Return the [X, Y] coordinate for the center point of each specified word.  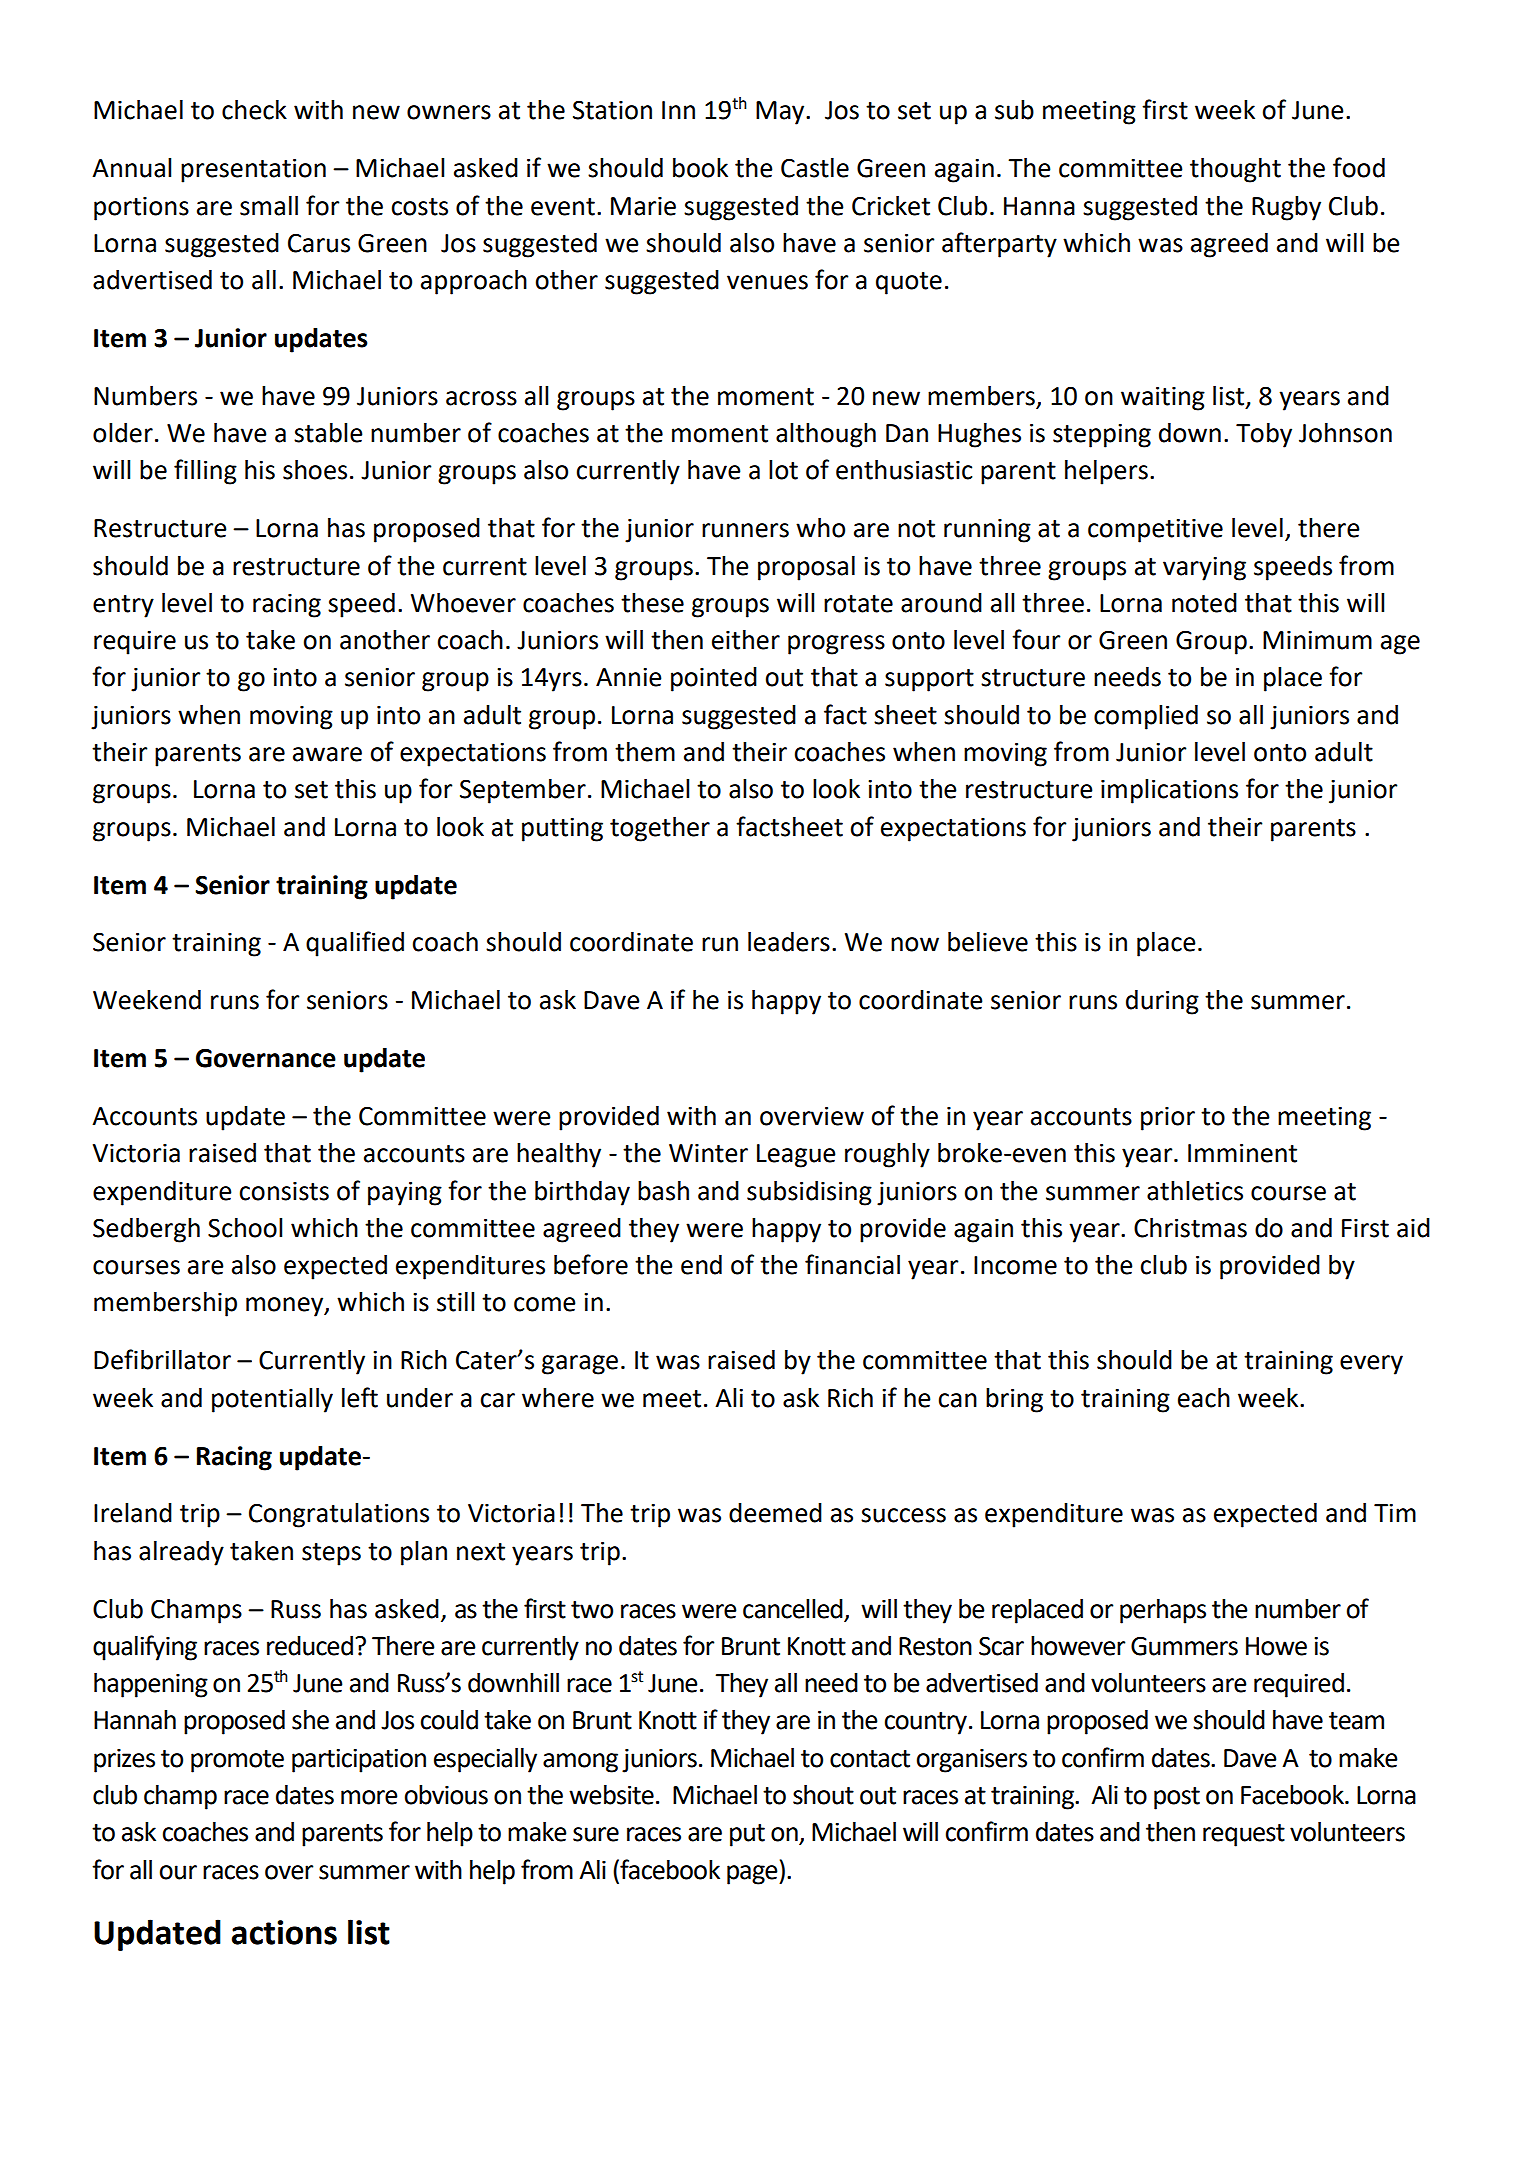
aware [327, 754]
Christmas [1190, 1228]
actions [284, 1932]
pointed [714, 679]
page [753, 1875]
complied [1146, 717]
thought [1235, 170]
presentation [253, 171]
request [1244, 1835]
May [781, 113]
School [245, 1228]
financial [852, 1264]
